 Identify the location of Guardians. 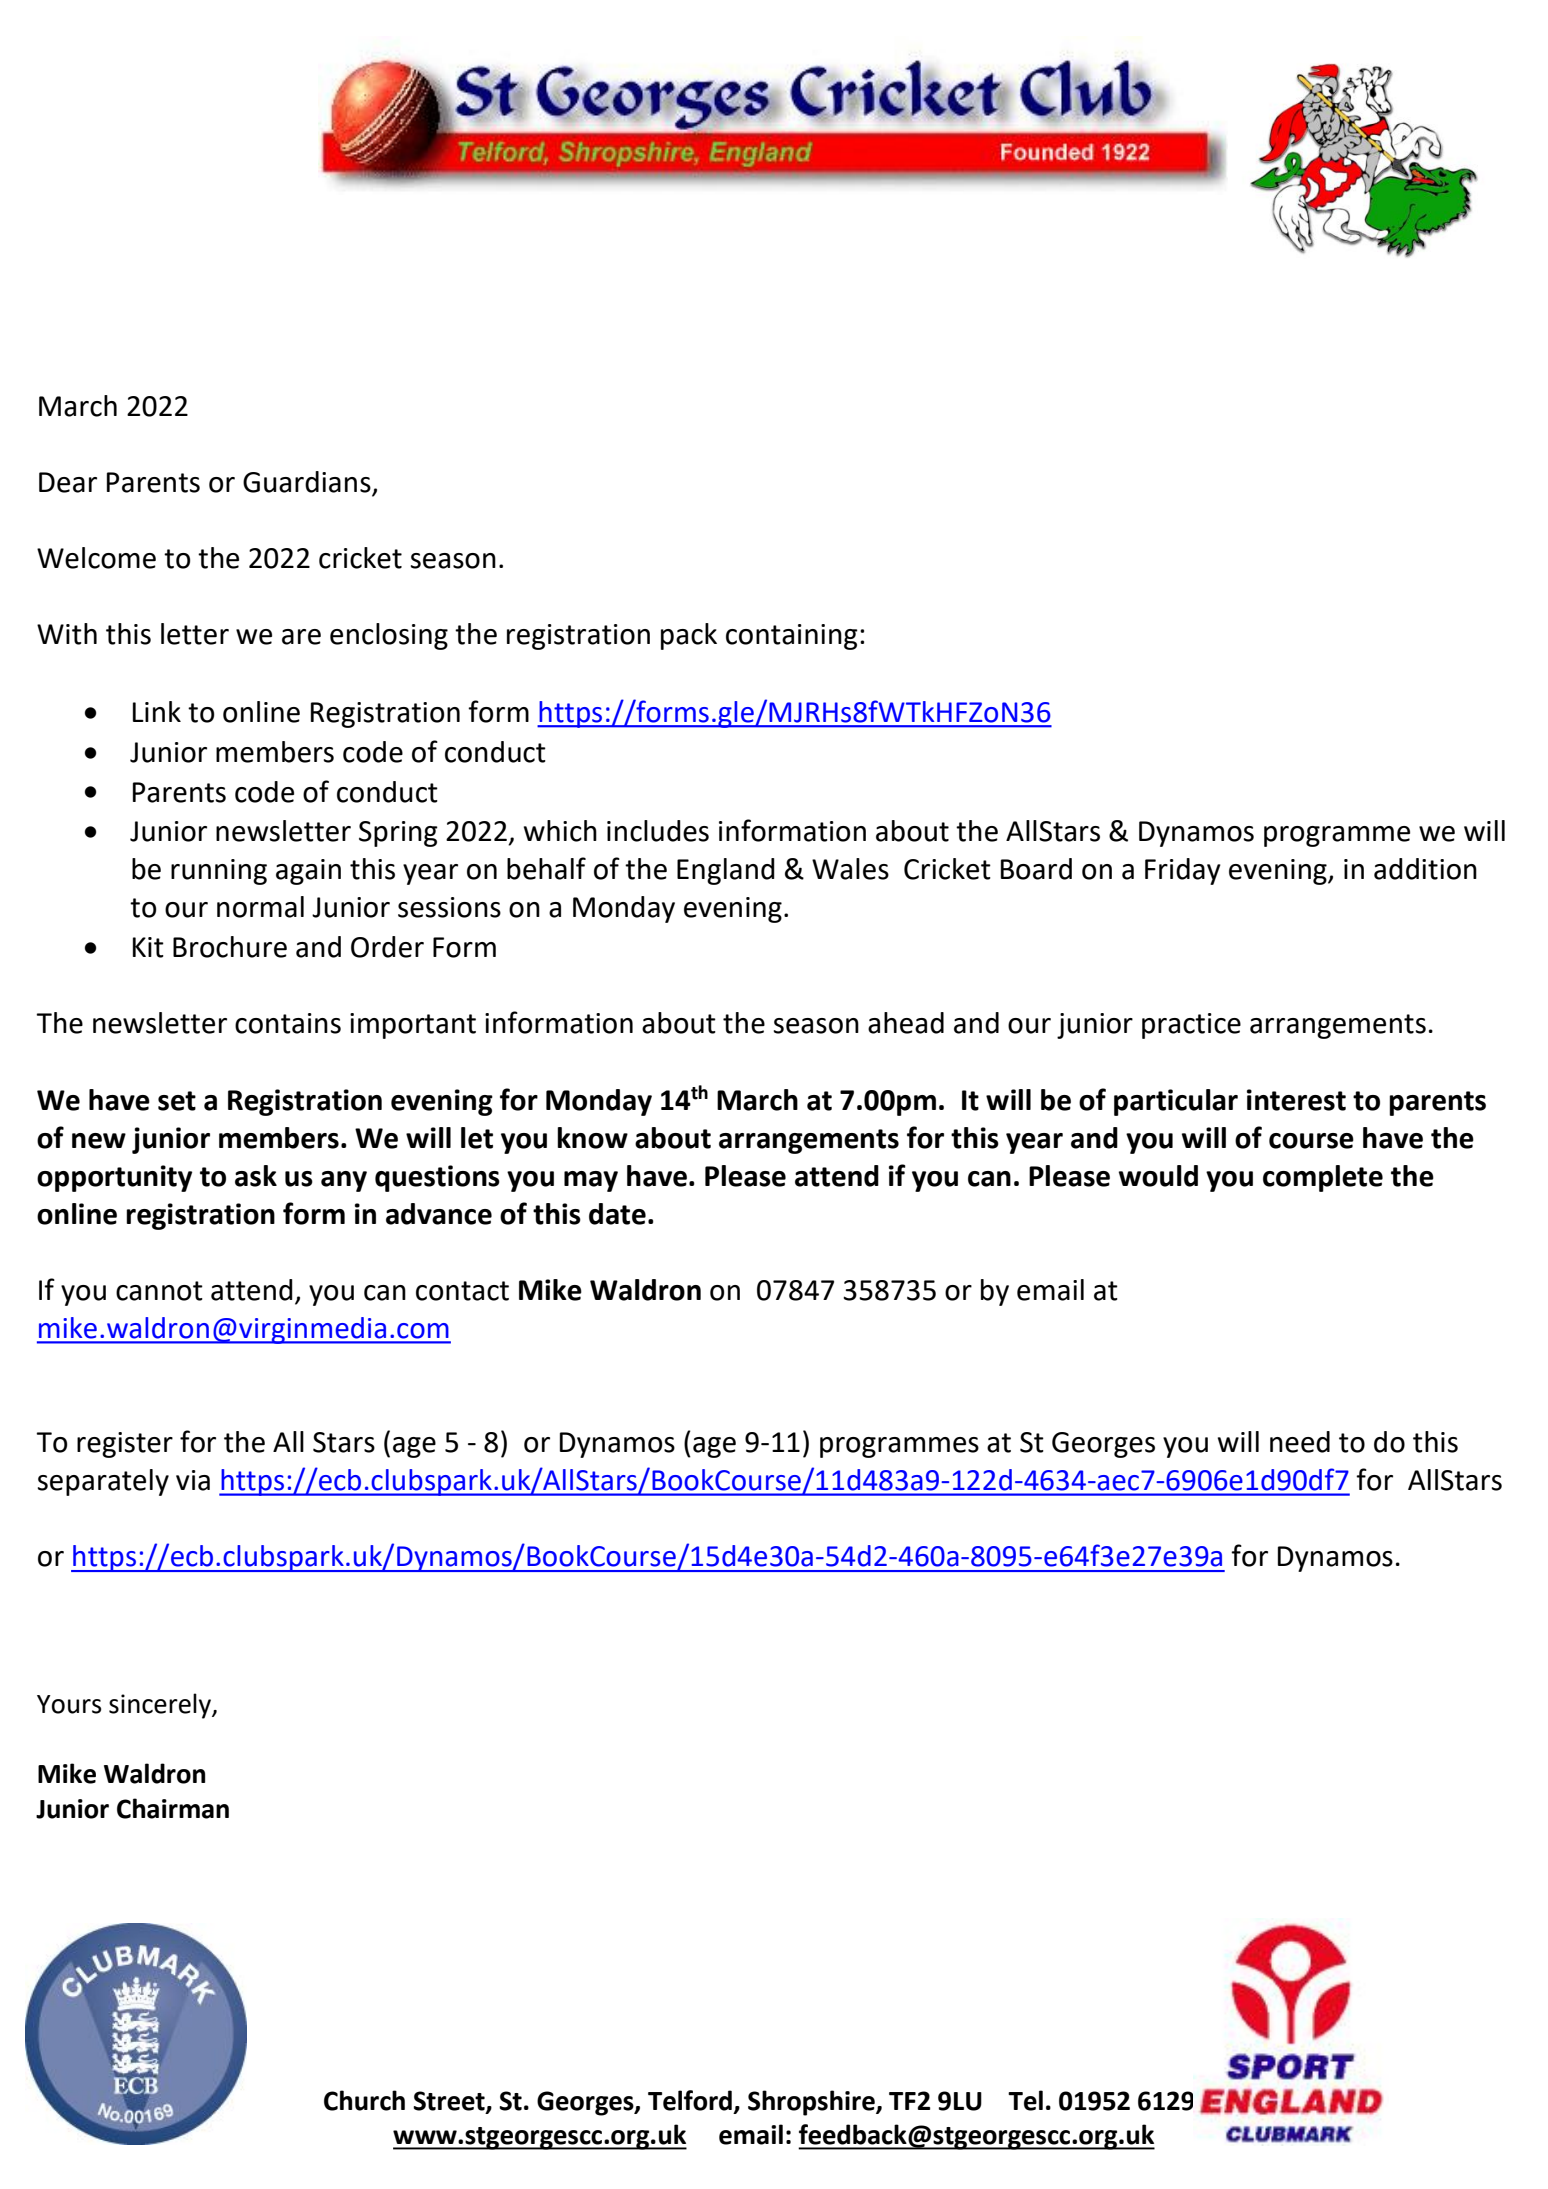
(308, 483).
